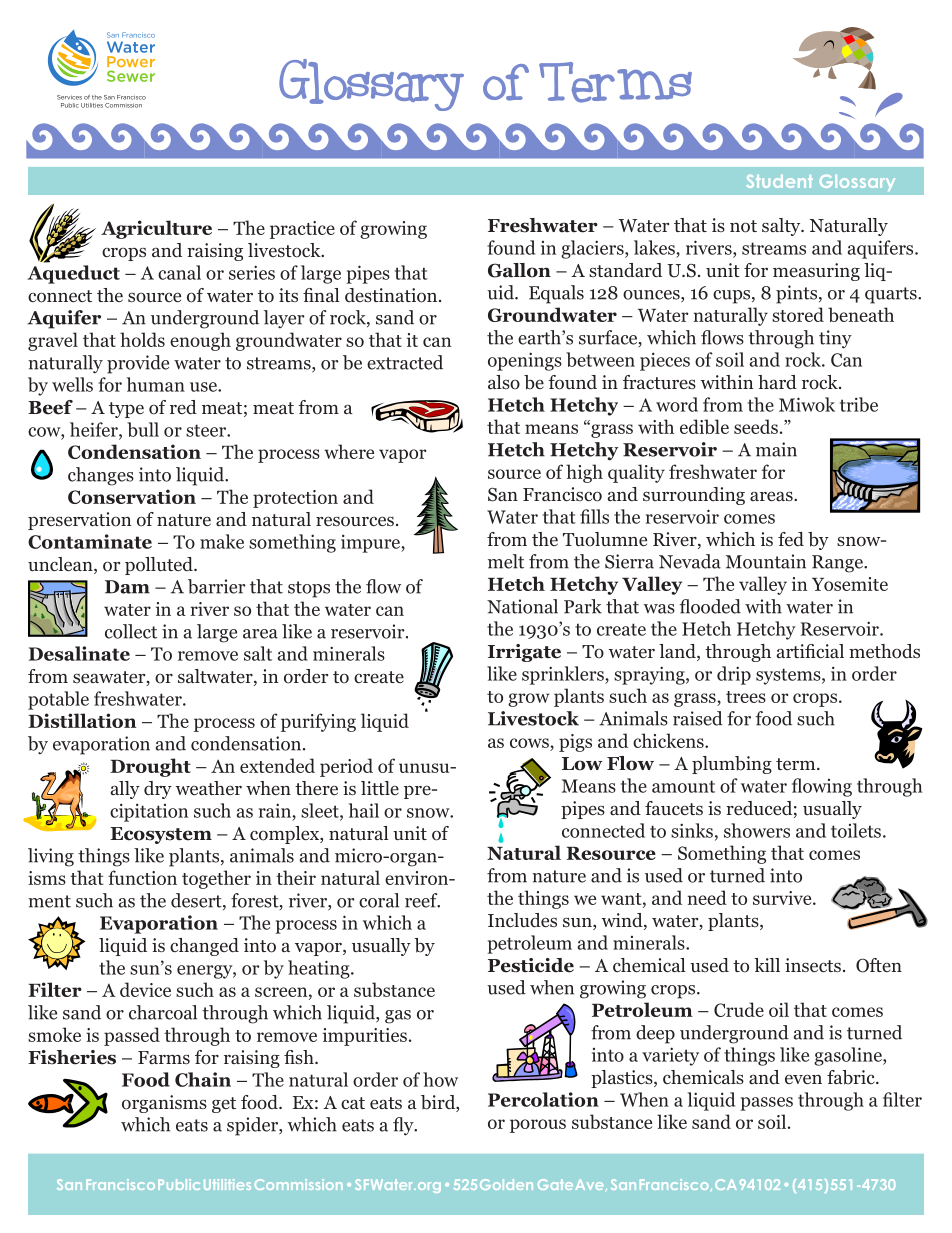 Image resolution: width=952 pixels, height=1233 pixels. What do you see at coordinates (779, 181) in the screenshot?
I see `Student` at bounding box center [779, 181].
